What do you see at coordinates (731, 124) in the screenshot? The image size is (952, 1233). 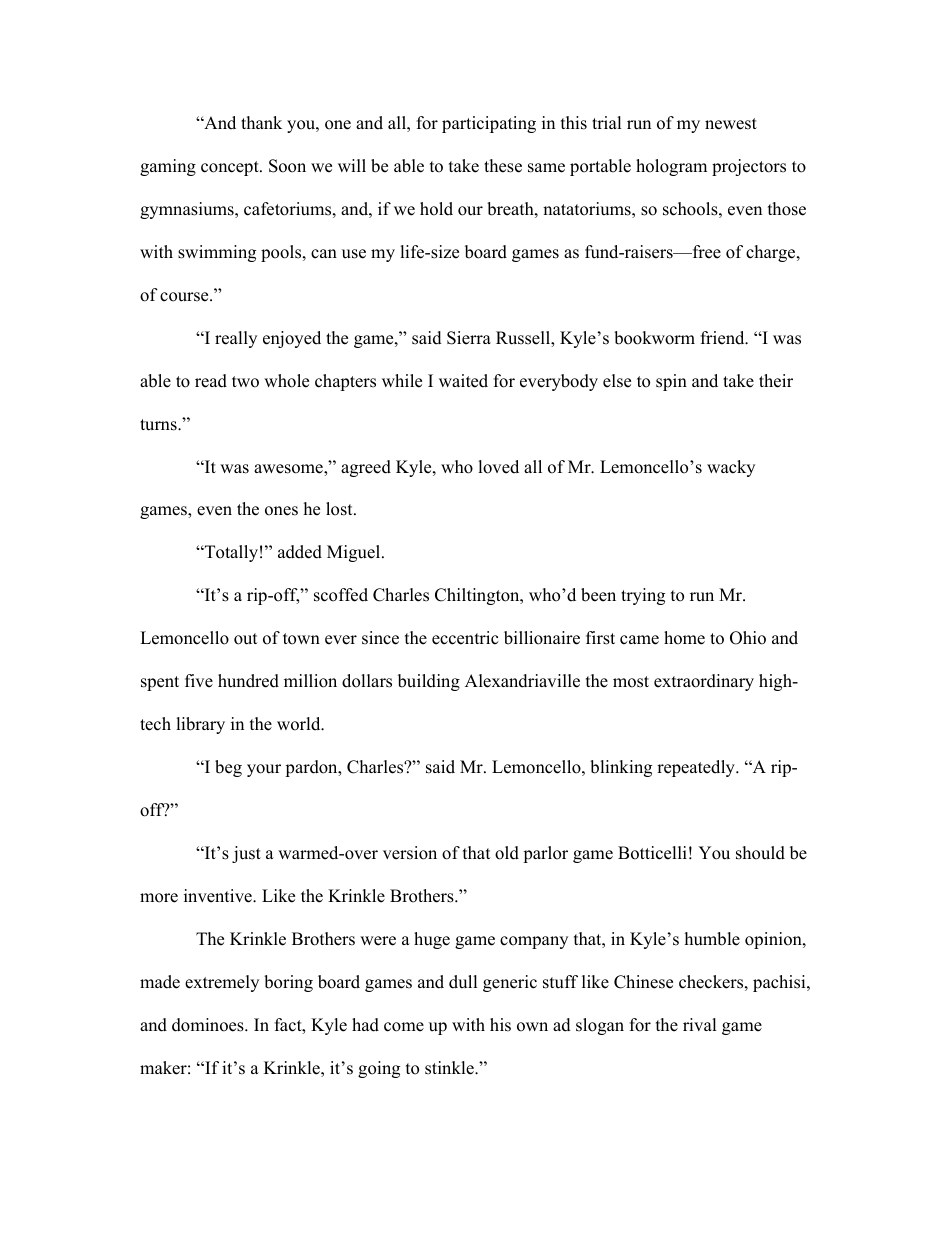 I see `newest` at bounding box center [731, 124].
